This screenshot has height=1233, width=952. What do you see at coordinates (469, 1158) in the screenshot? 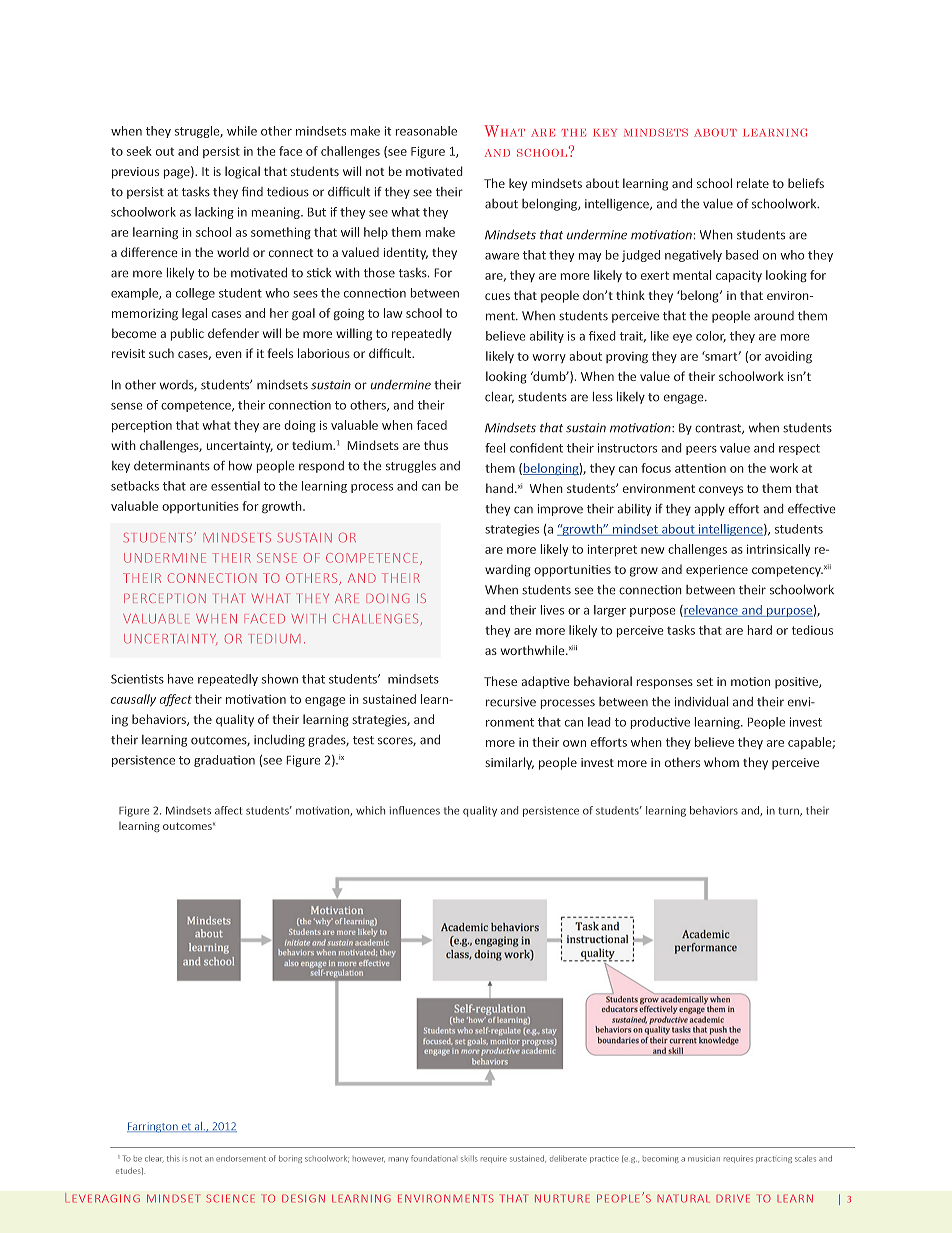
I see `skills` at bounding box center [469, 1158].
